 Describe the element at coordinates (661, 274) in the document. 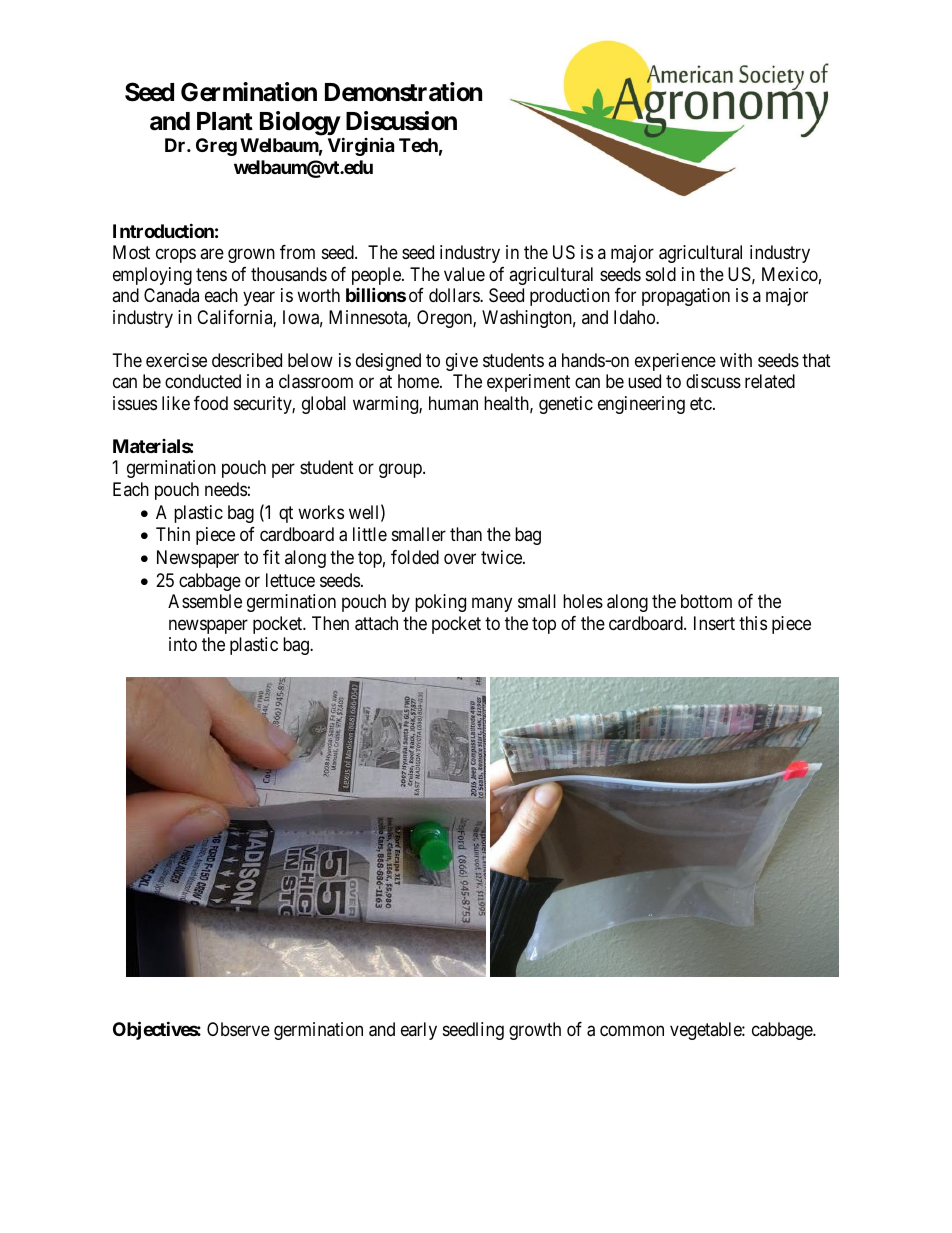

I see `sold` at that location.
